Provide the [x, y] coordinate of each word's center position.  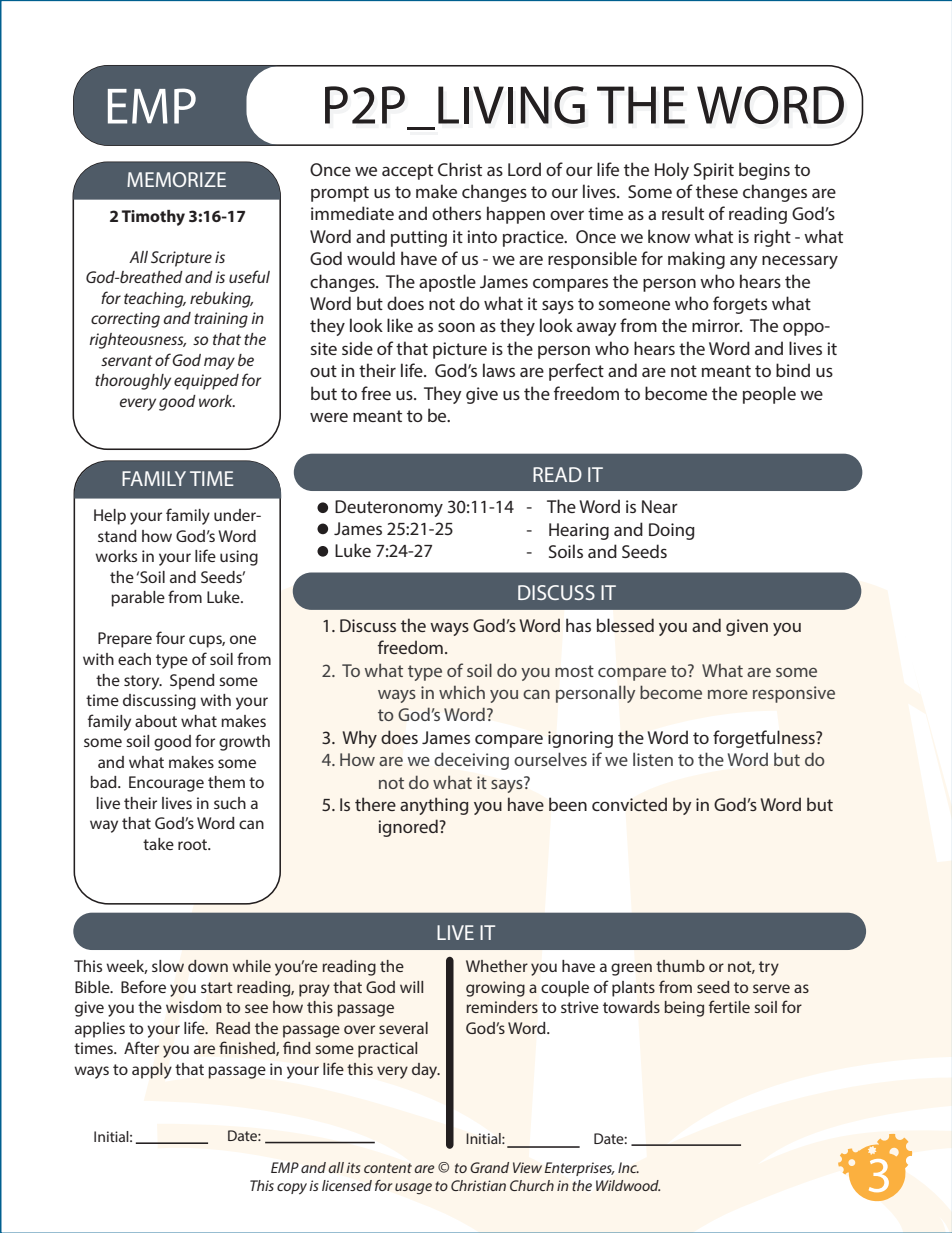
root [194, 844]
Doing [672, 531]
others [456, 213]
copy [292, 1189]
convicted [629, 804]
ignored [409, 828]
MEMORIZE [176, 179]
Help [110, 517]
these [717, 191]
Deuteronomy [389, 508]
